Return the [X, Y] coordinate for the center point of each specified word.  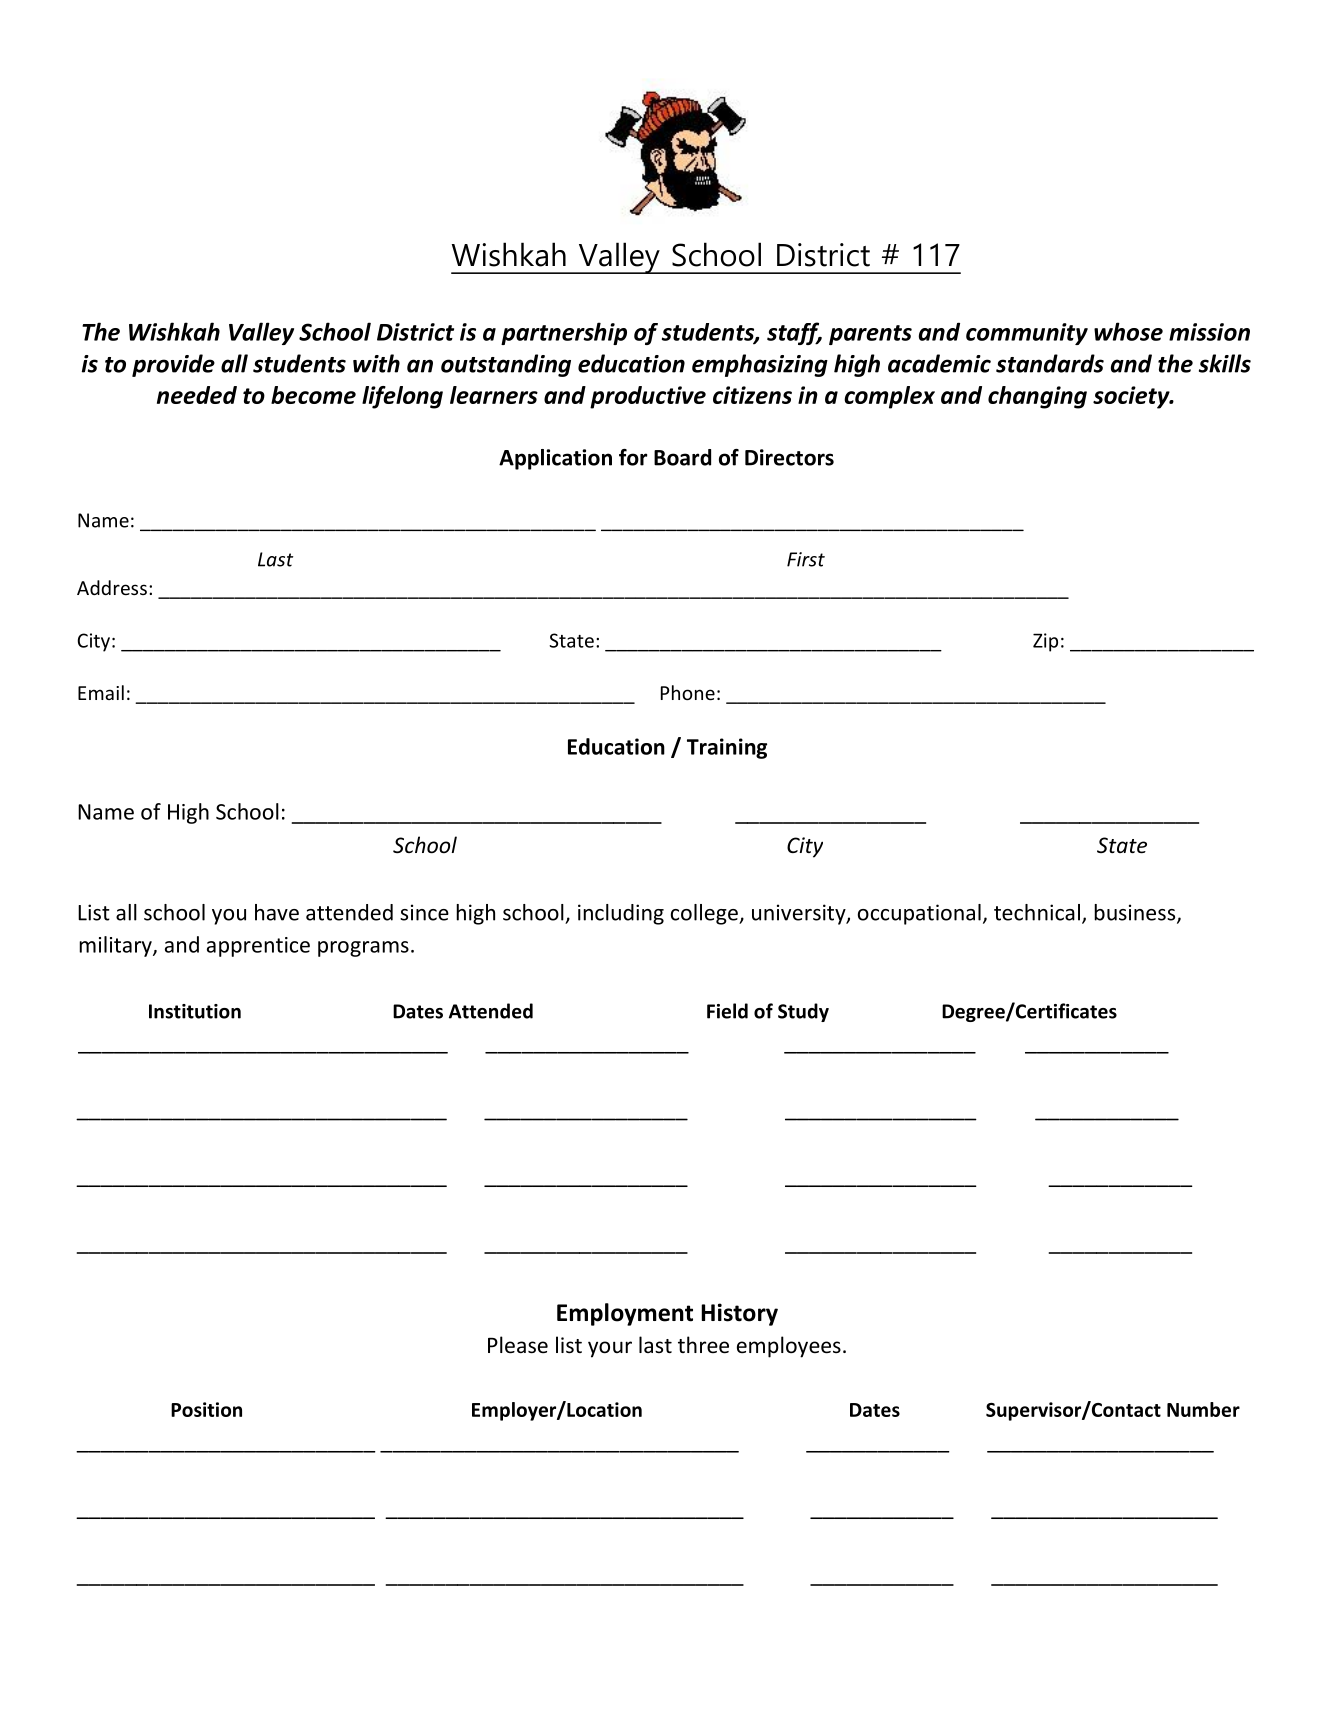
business [1136, 913]
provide [173, 365]
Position [206, 1409]
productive [648, 397]
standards [1050, 363]
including [621, 914]
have [277, 912]
